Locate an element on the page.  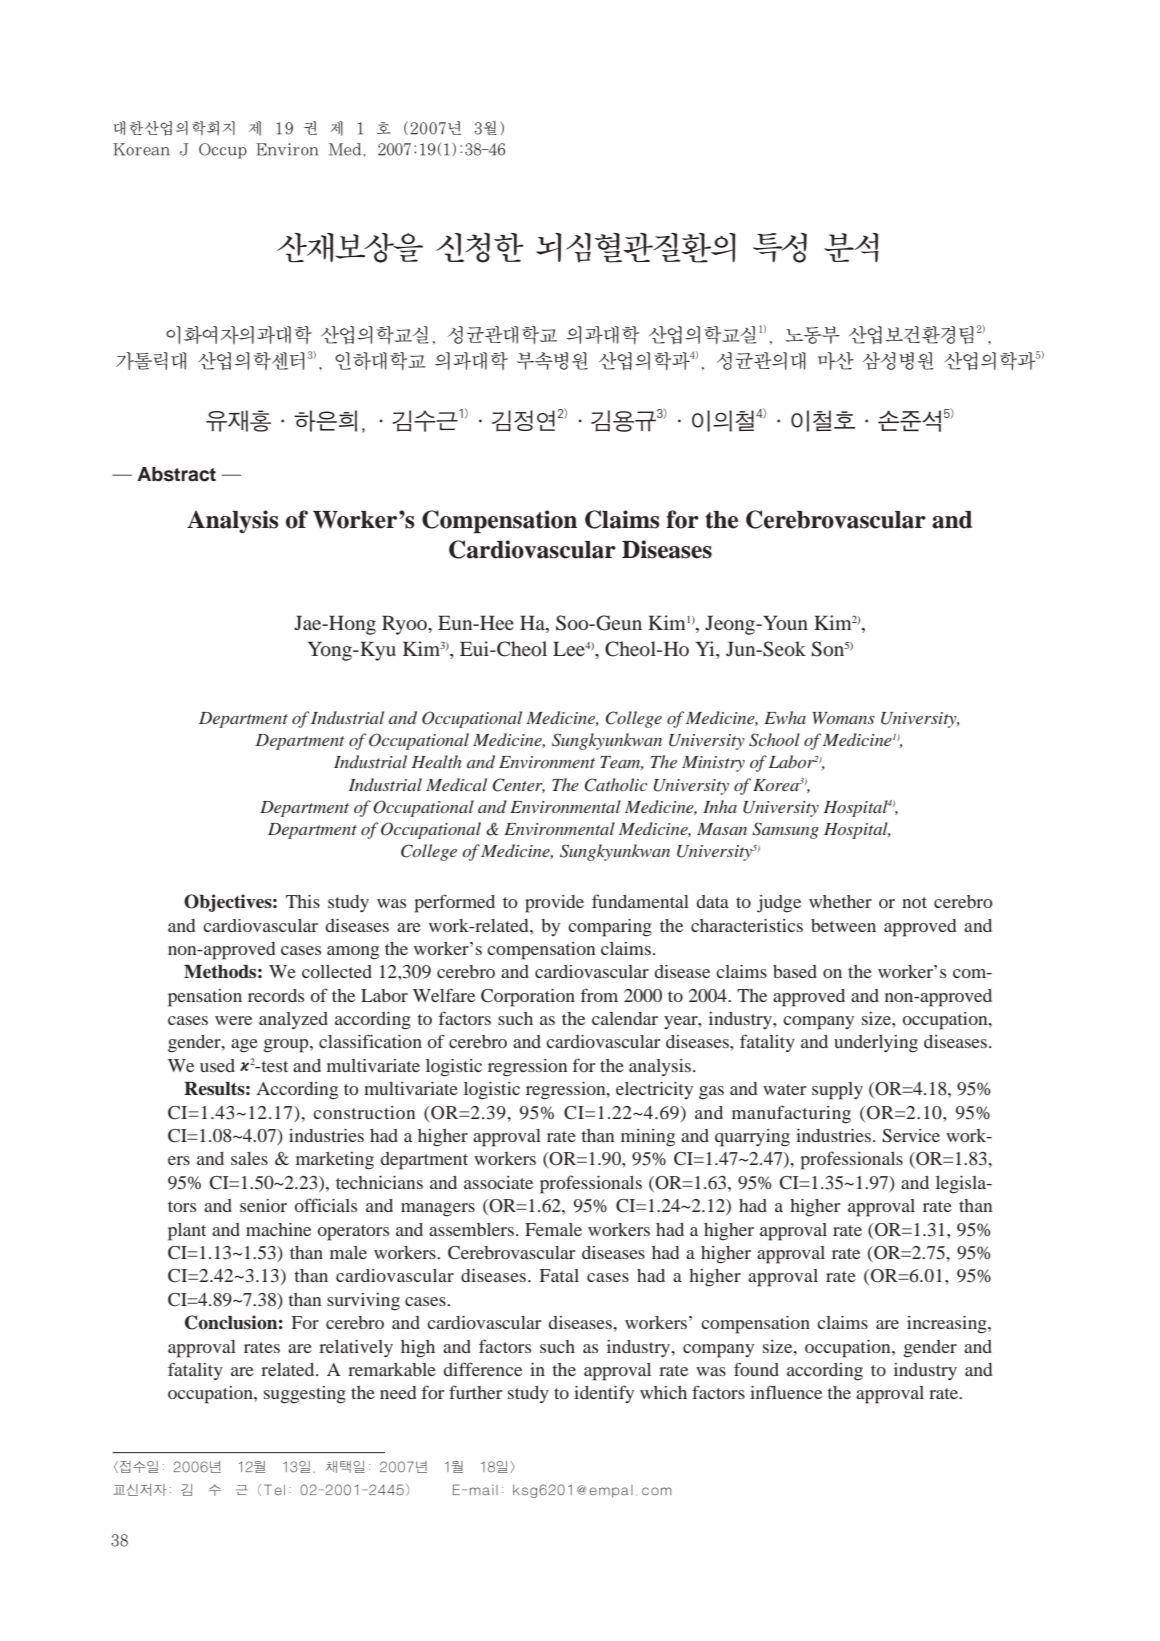
Womans is located at coordinates (843, 718).
